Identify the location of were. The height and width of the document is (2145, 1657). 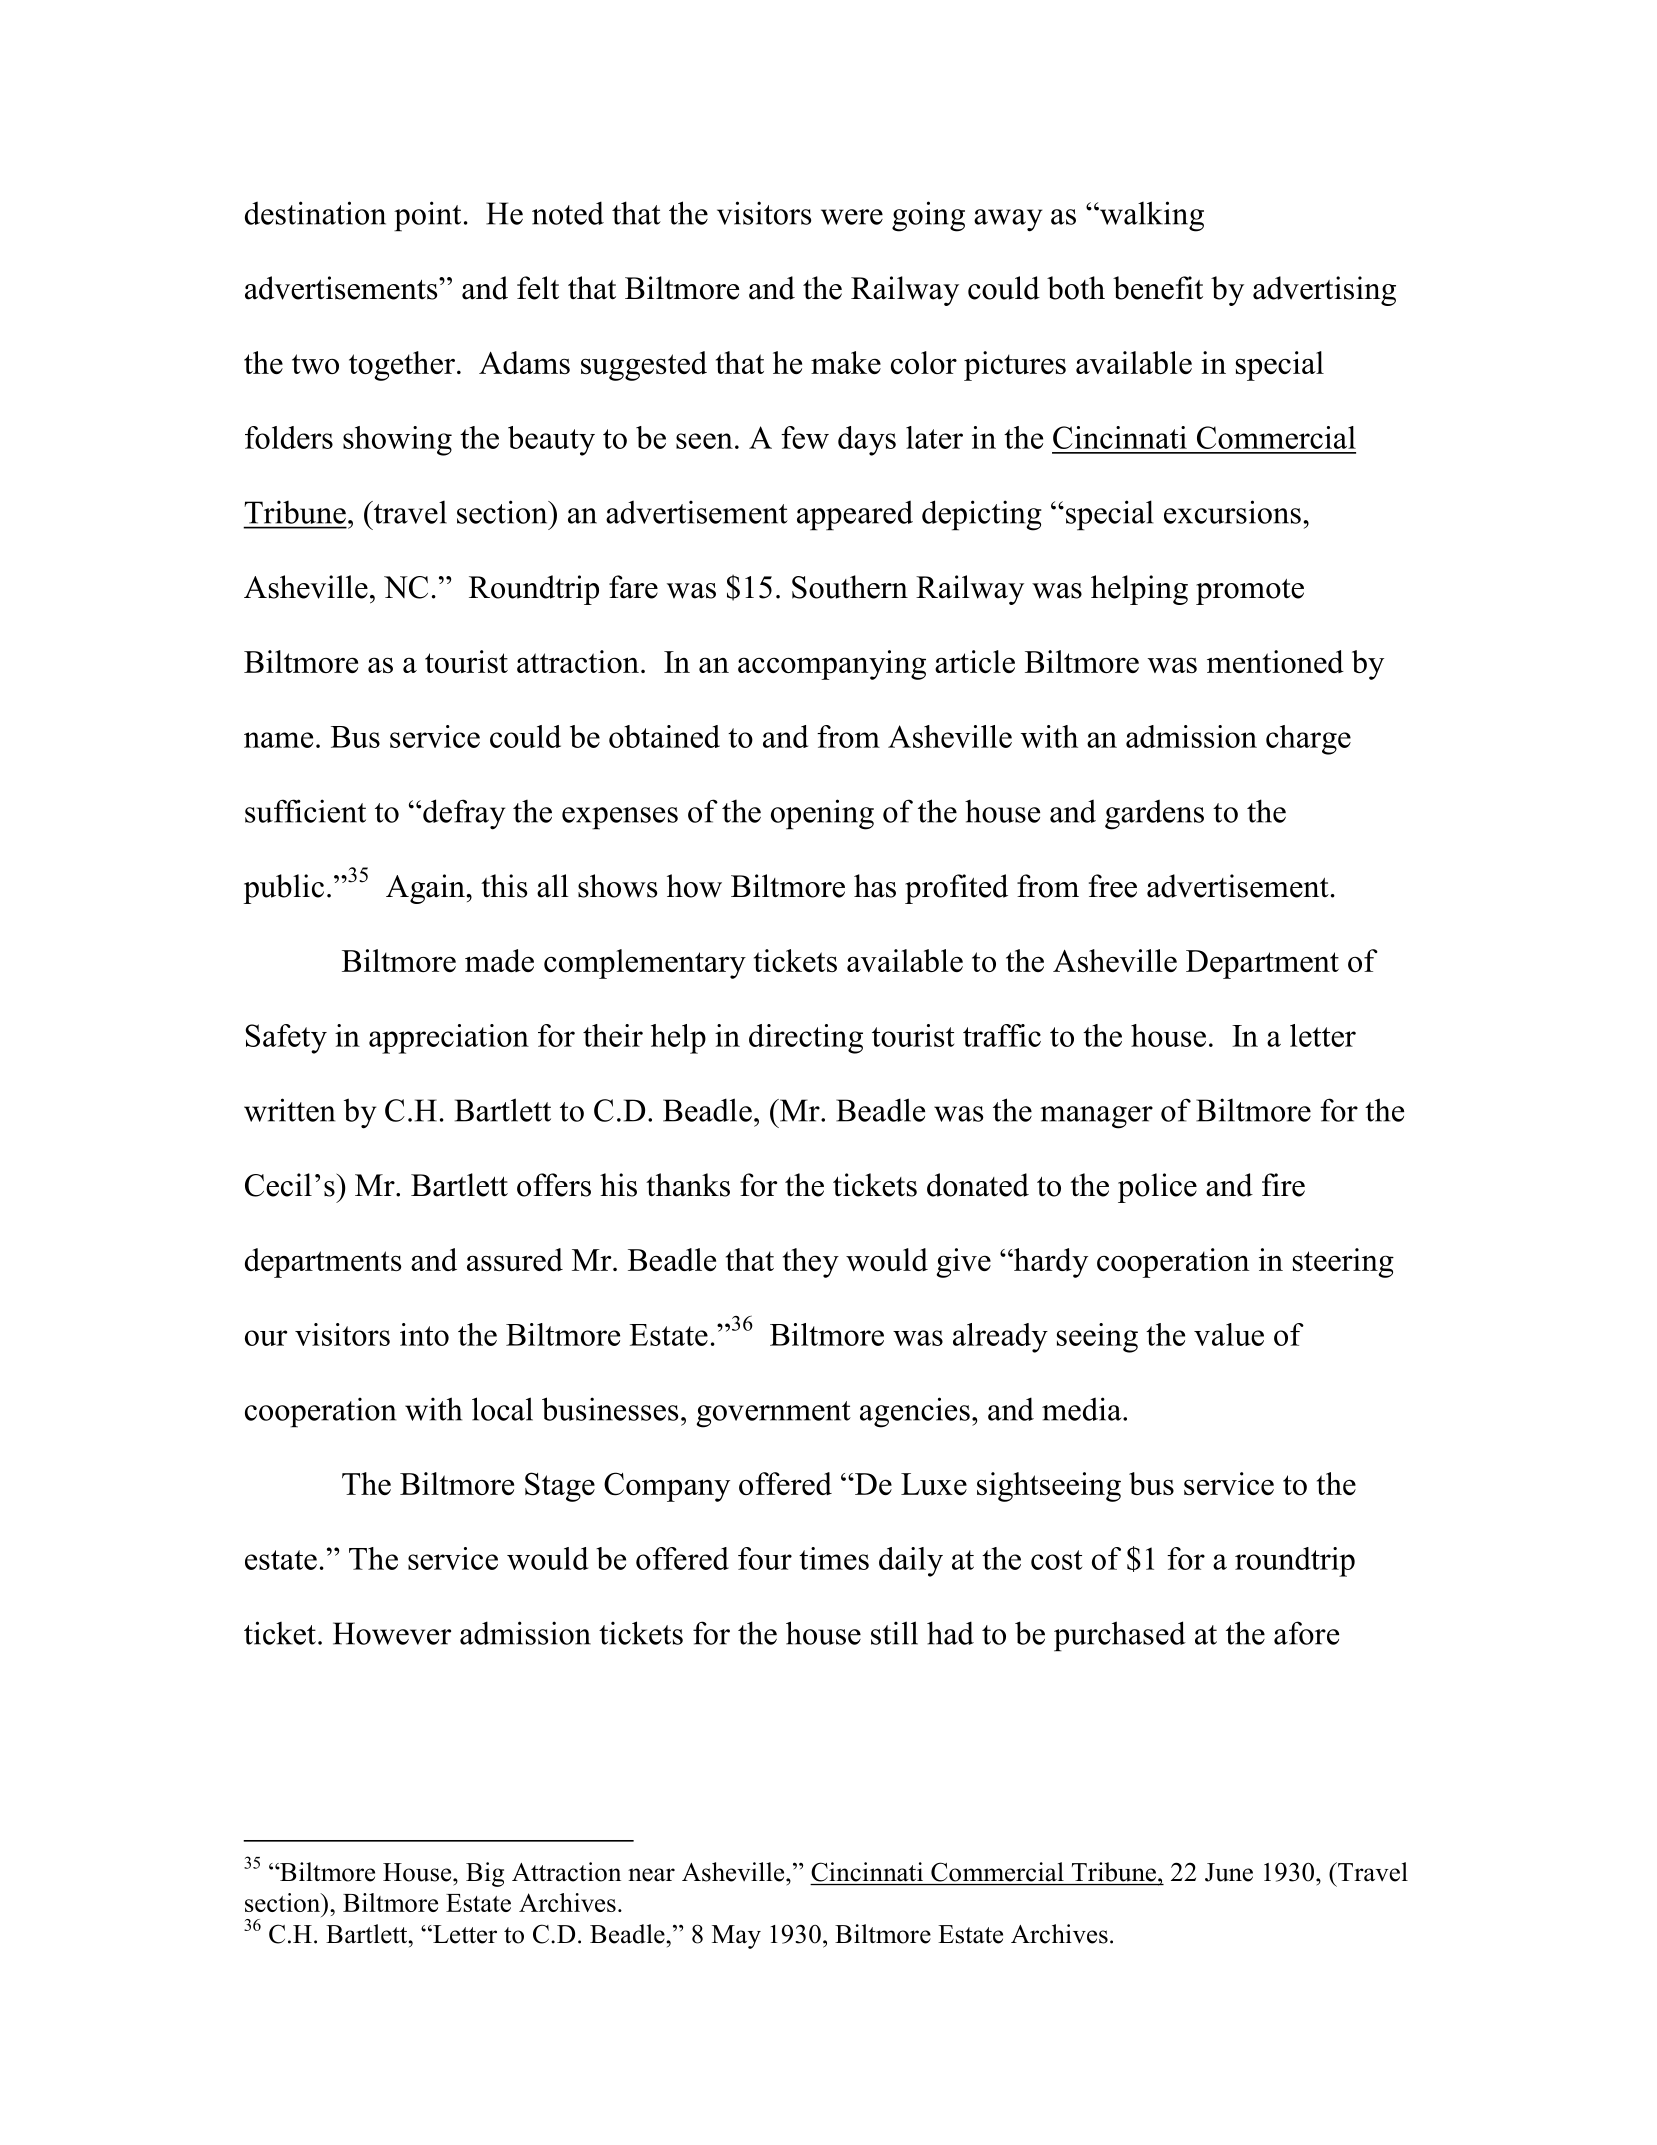
(852, 217).
